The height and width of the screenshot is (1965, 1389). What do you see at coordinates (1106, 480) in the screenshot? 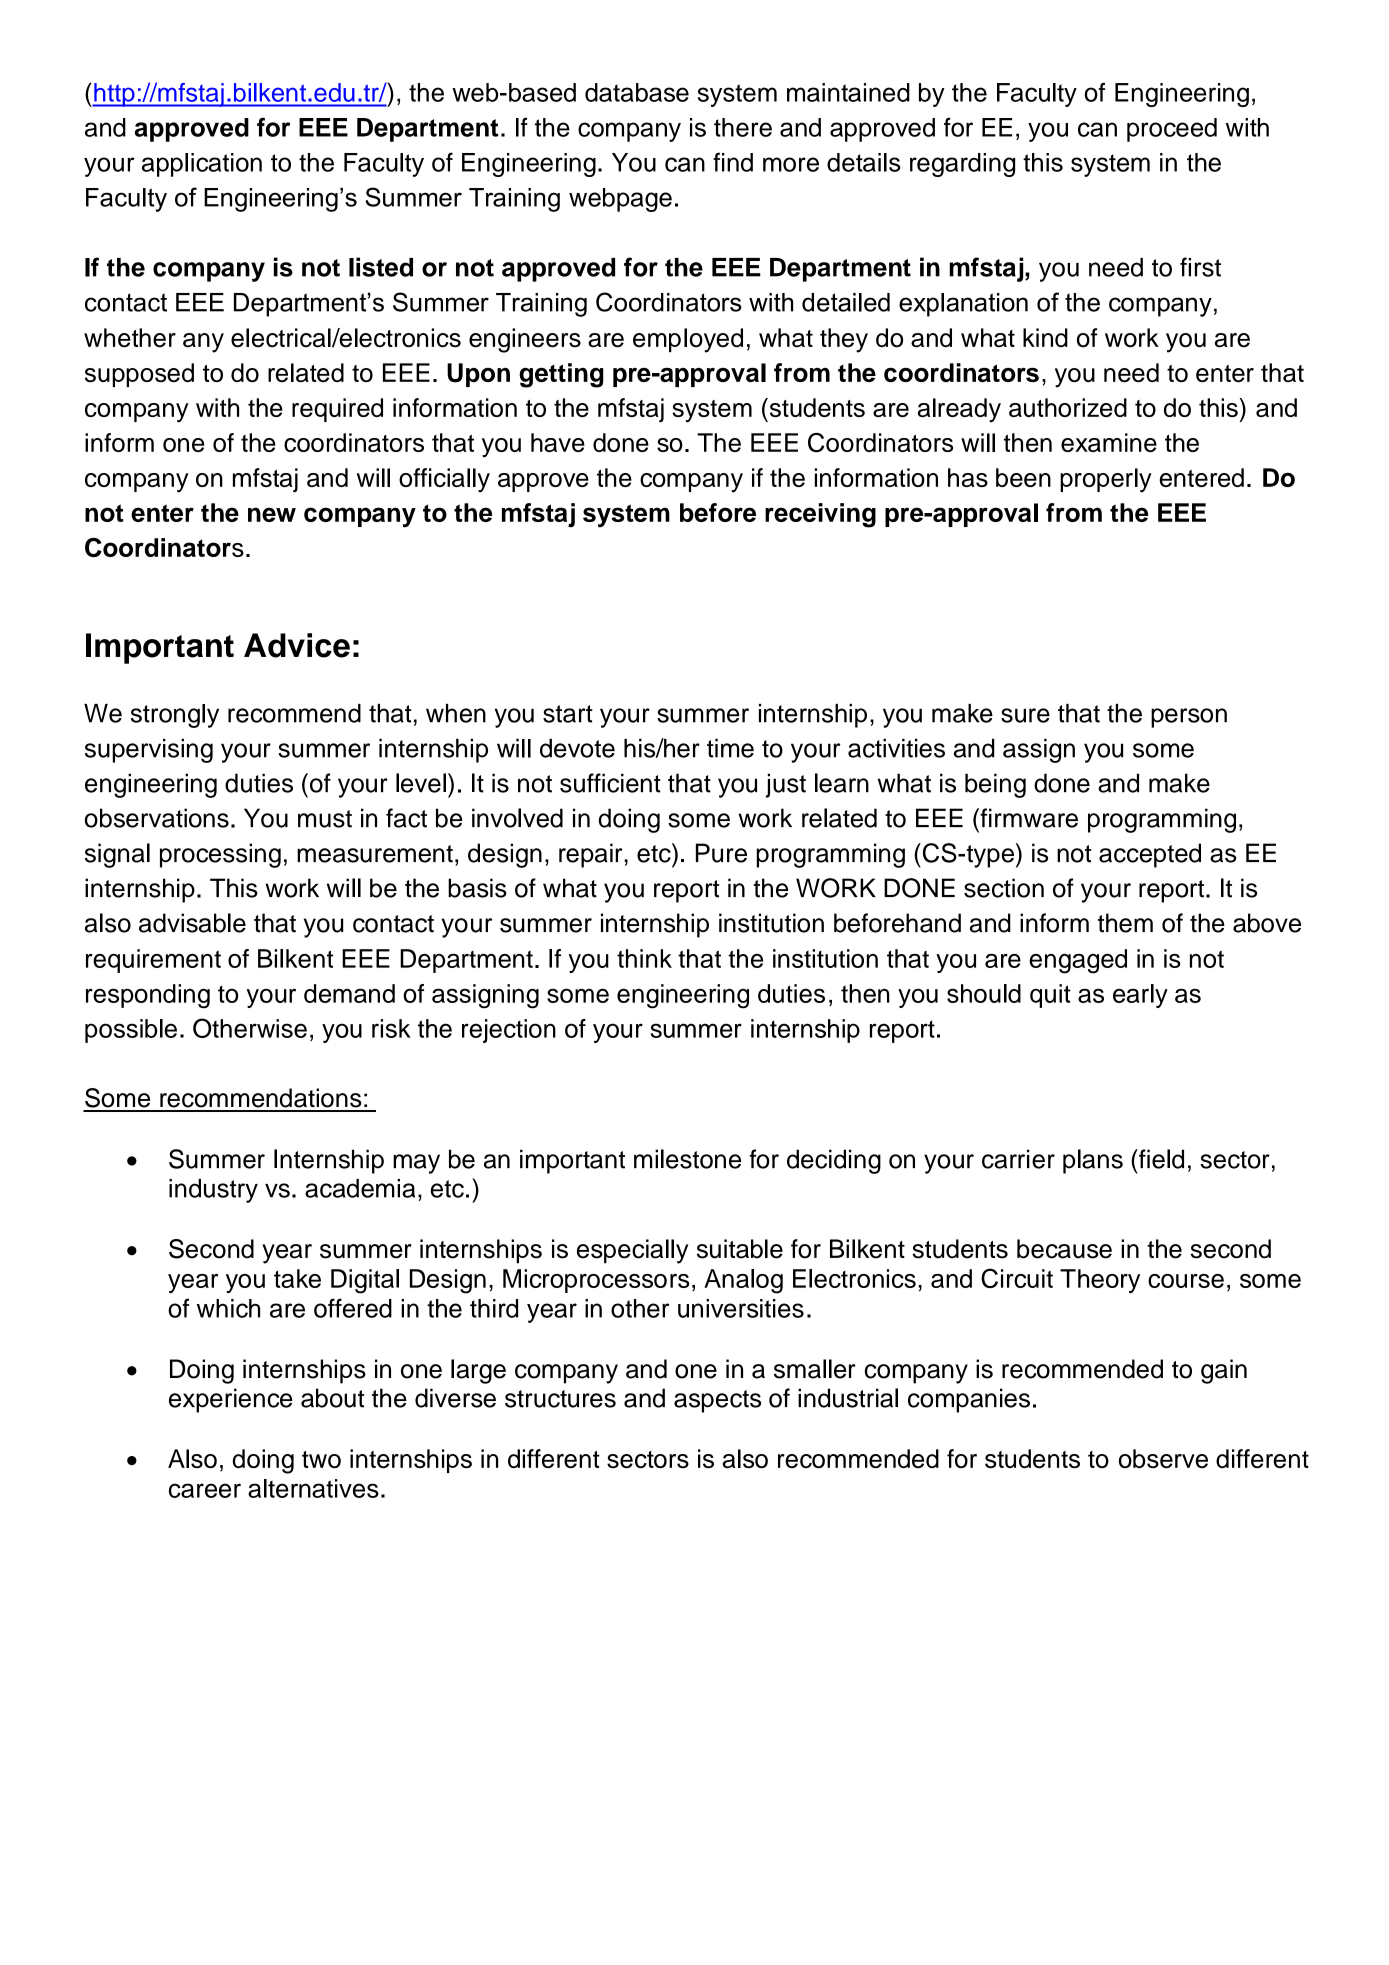
I see `properly` at bounding box center [1106, 480].
